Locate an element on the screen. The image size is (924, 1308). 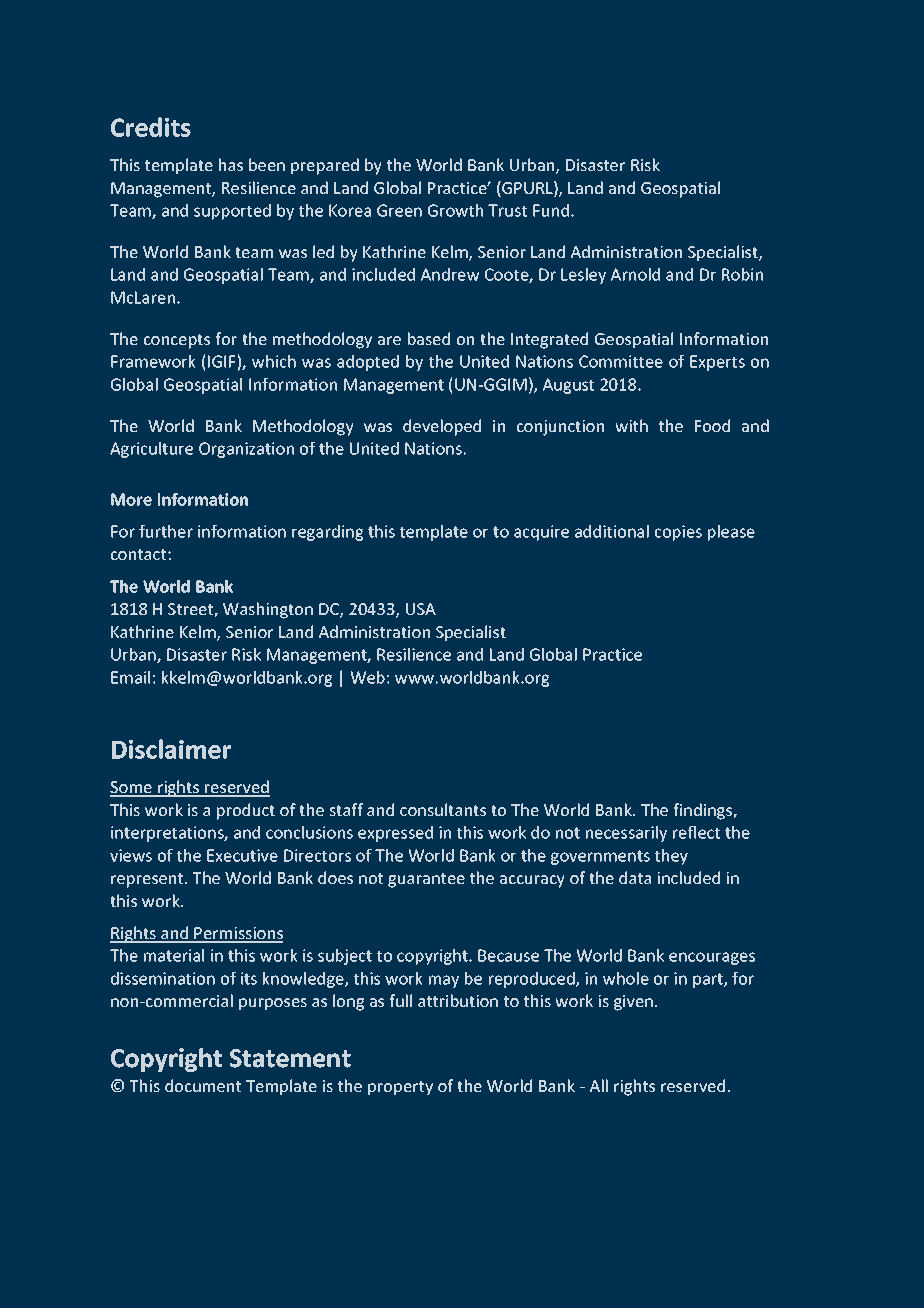
has is located at coordinates (231, 164).
